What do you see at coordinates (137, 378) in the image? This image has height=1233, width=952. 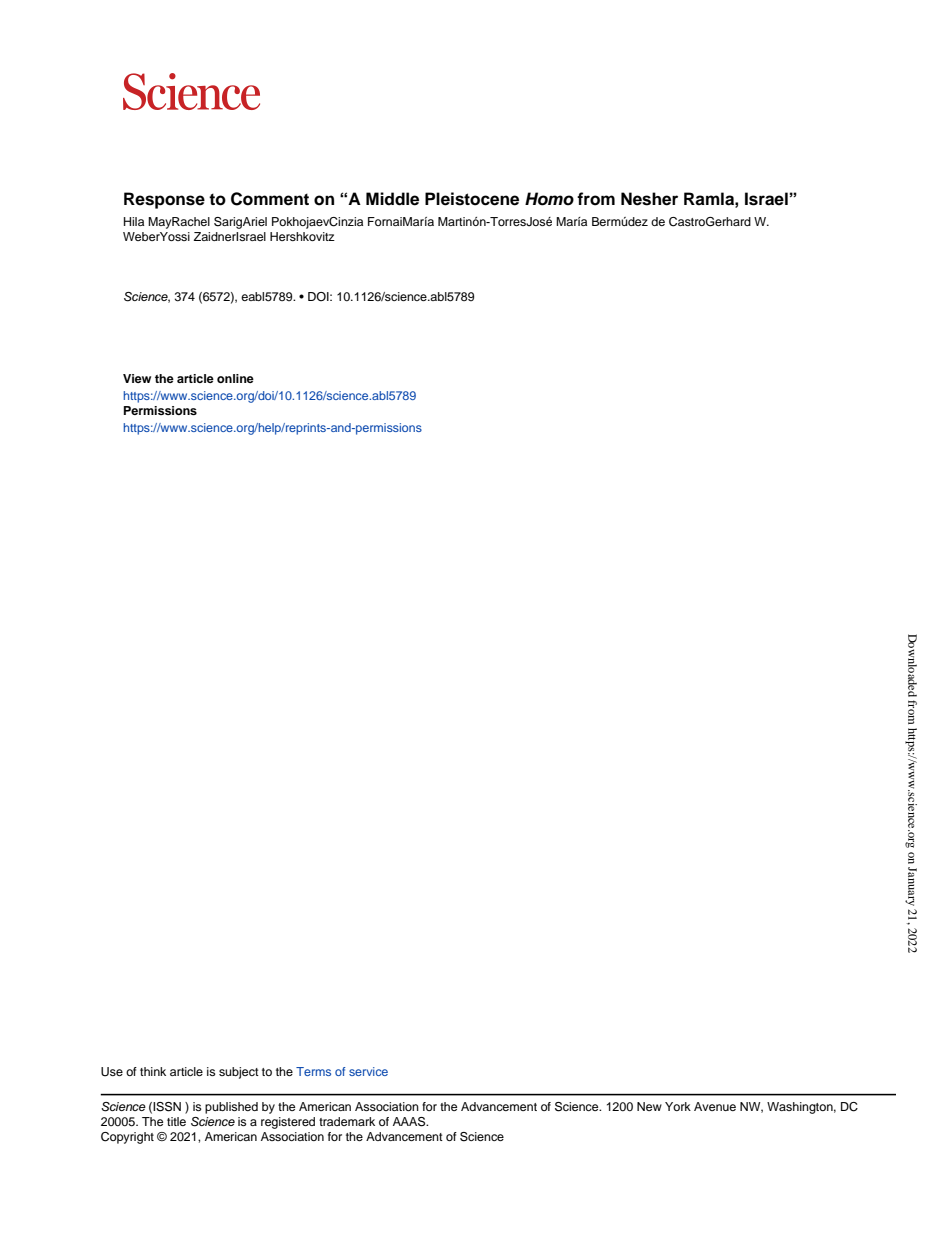 I see `View` at bounding box center [137, 378].
